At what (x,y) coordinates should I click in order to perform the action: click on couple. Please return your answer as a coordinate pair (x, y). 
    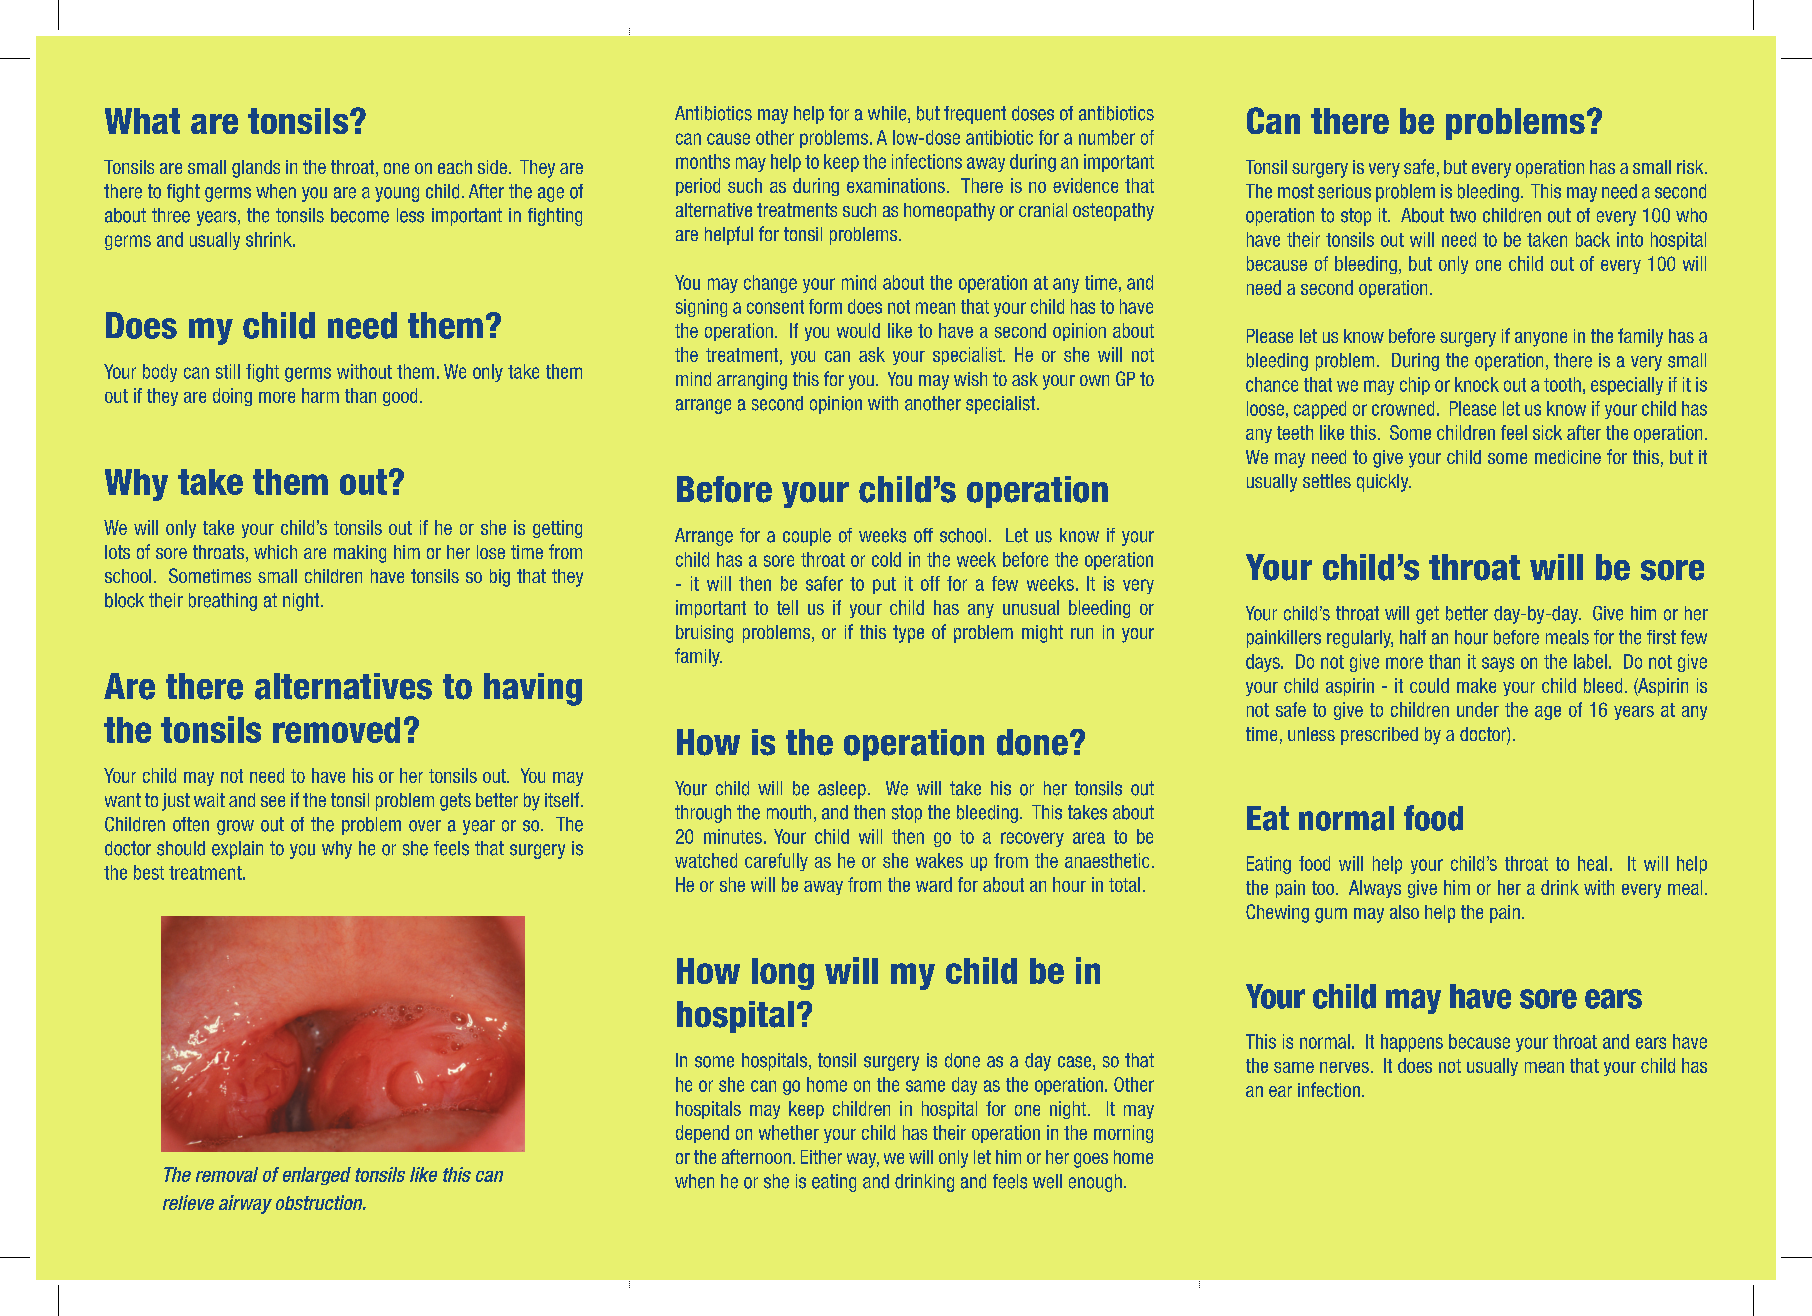
    Looking at the image, I should click on (807, 537).
